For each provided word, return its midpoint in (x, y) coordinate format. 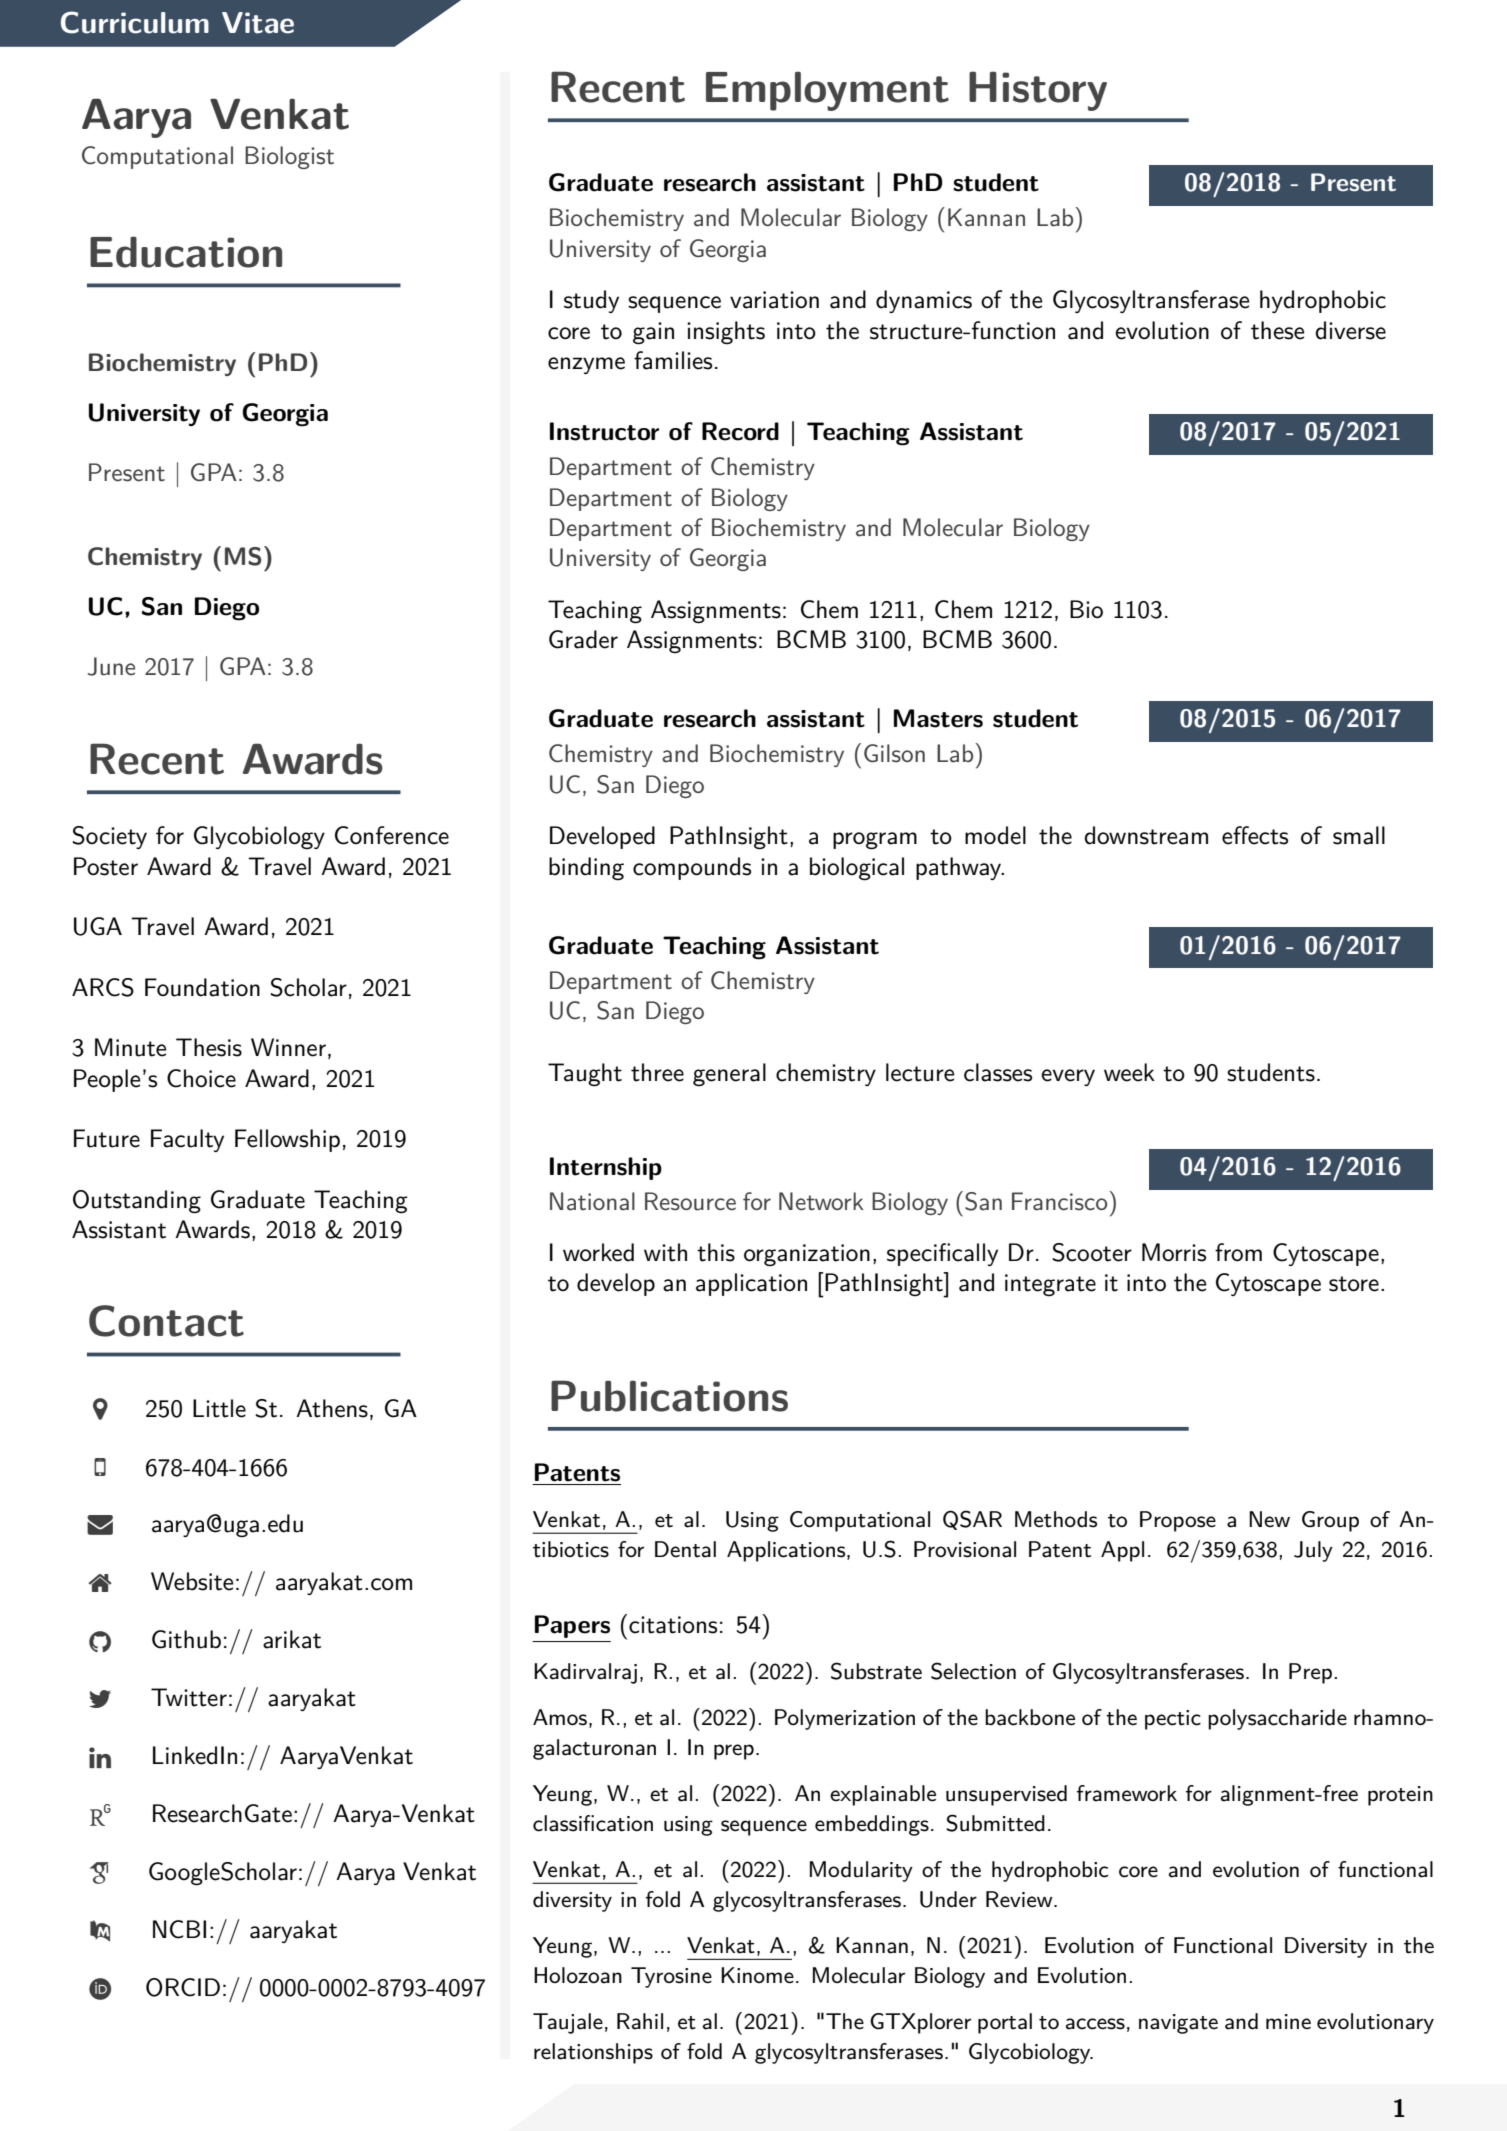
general (729, 1075)
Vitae (258, 23)
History (1038, 91)
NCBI (179, 1929)
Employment (827, 91)
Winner (288, 1047)
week (1129, 1072)
